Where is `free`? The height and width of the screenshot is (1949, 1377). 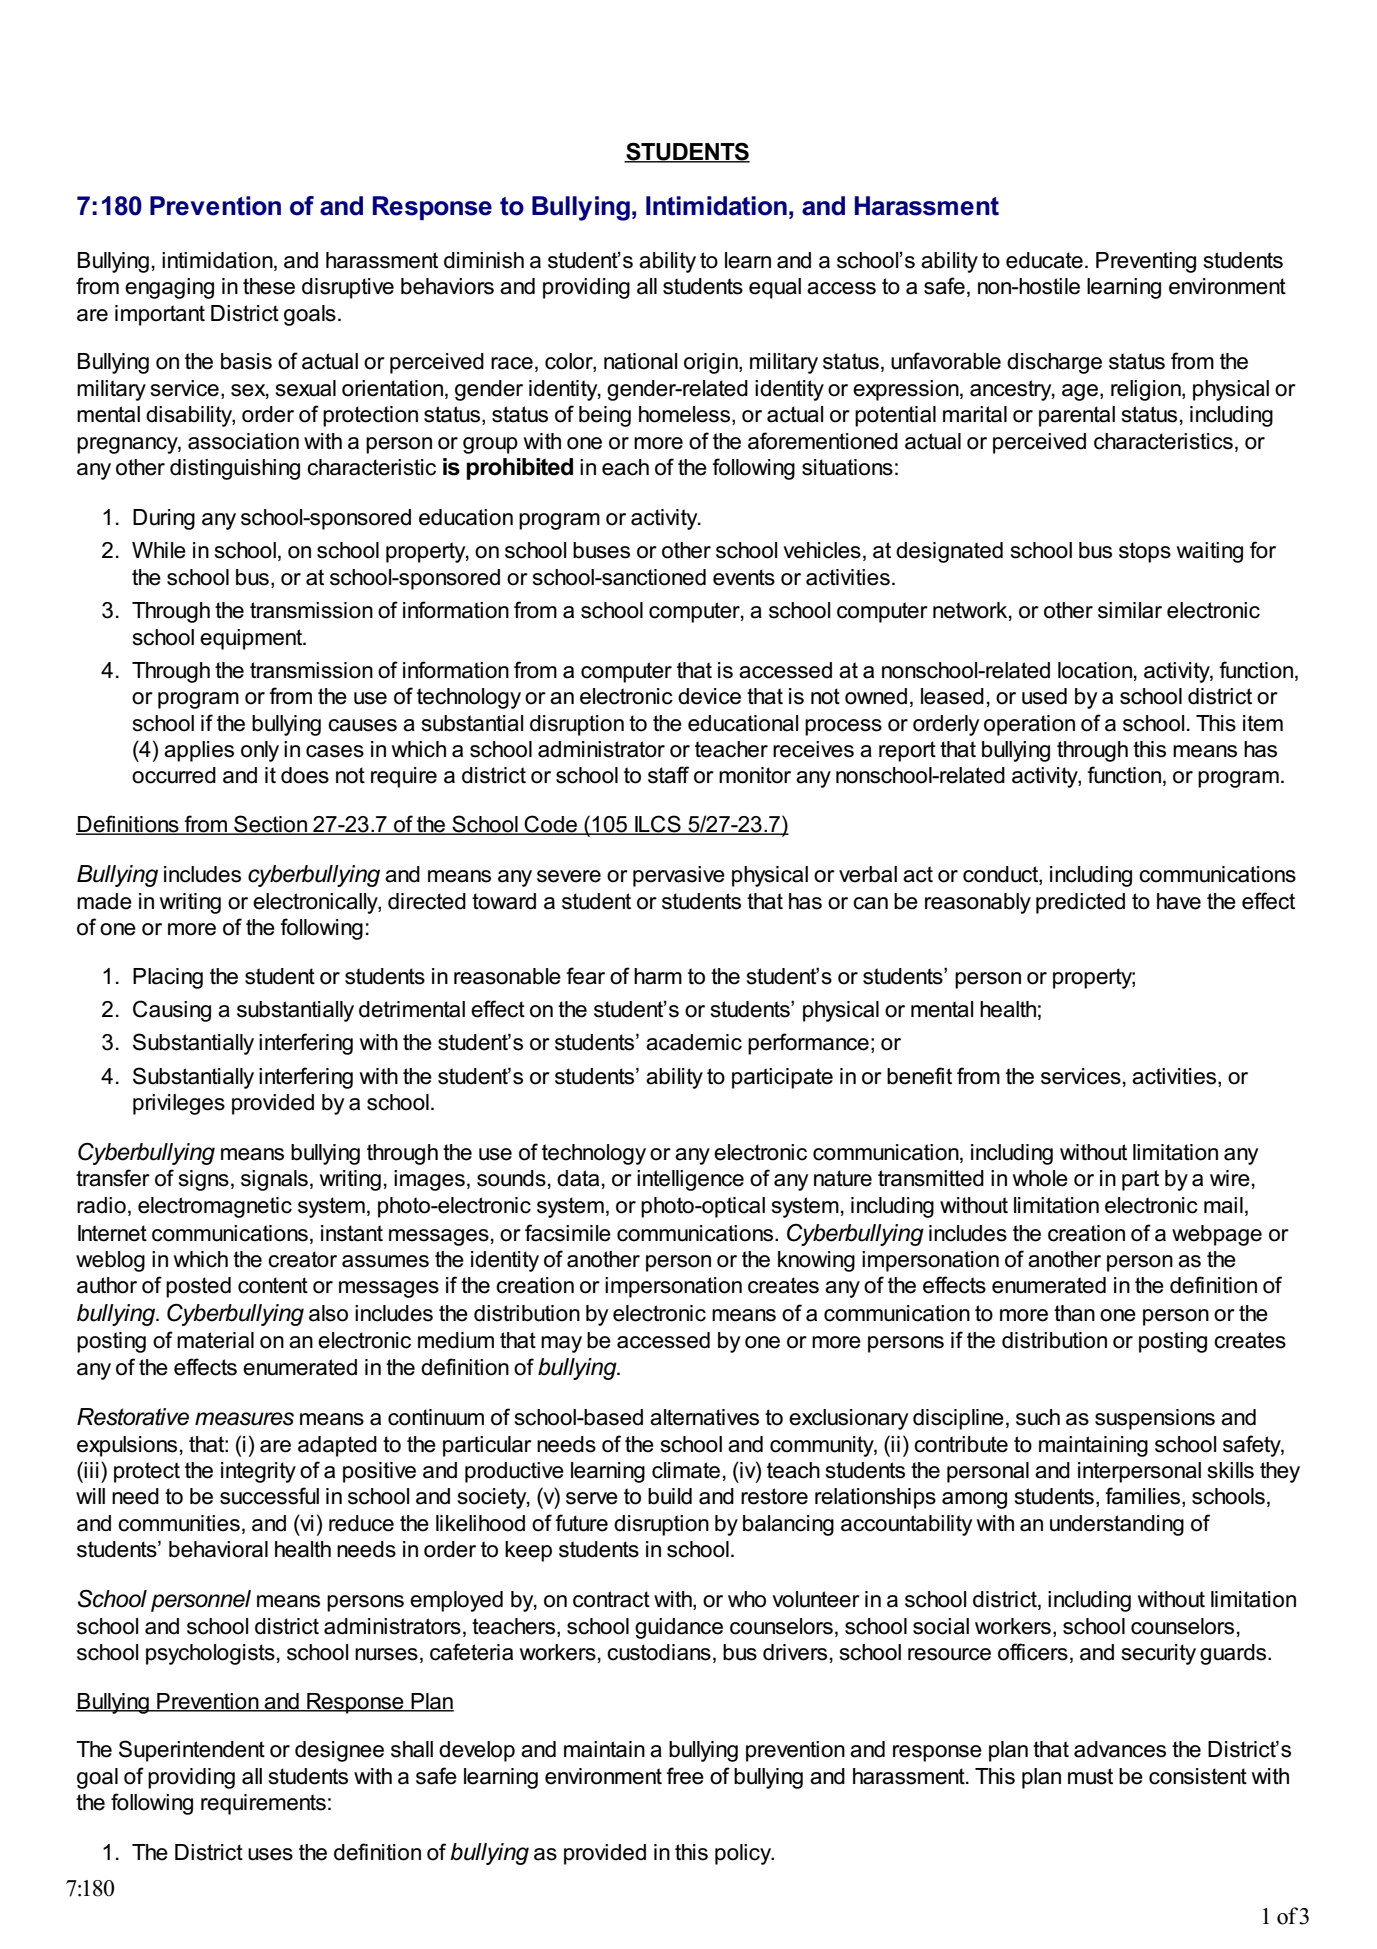 free is located at coordinates (685, 1776).
